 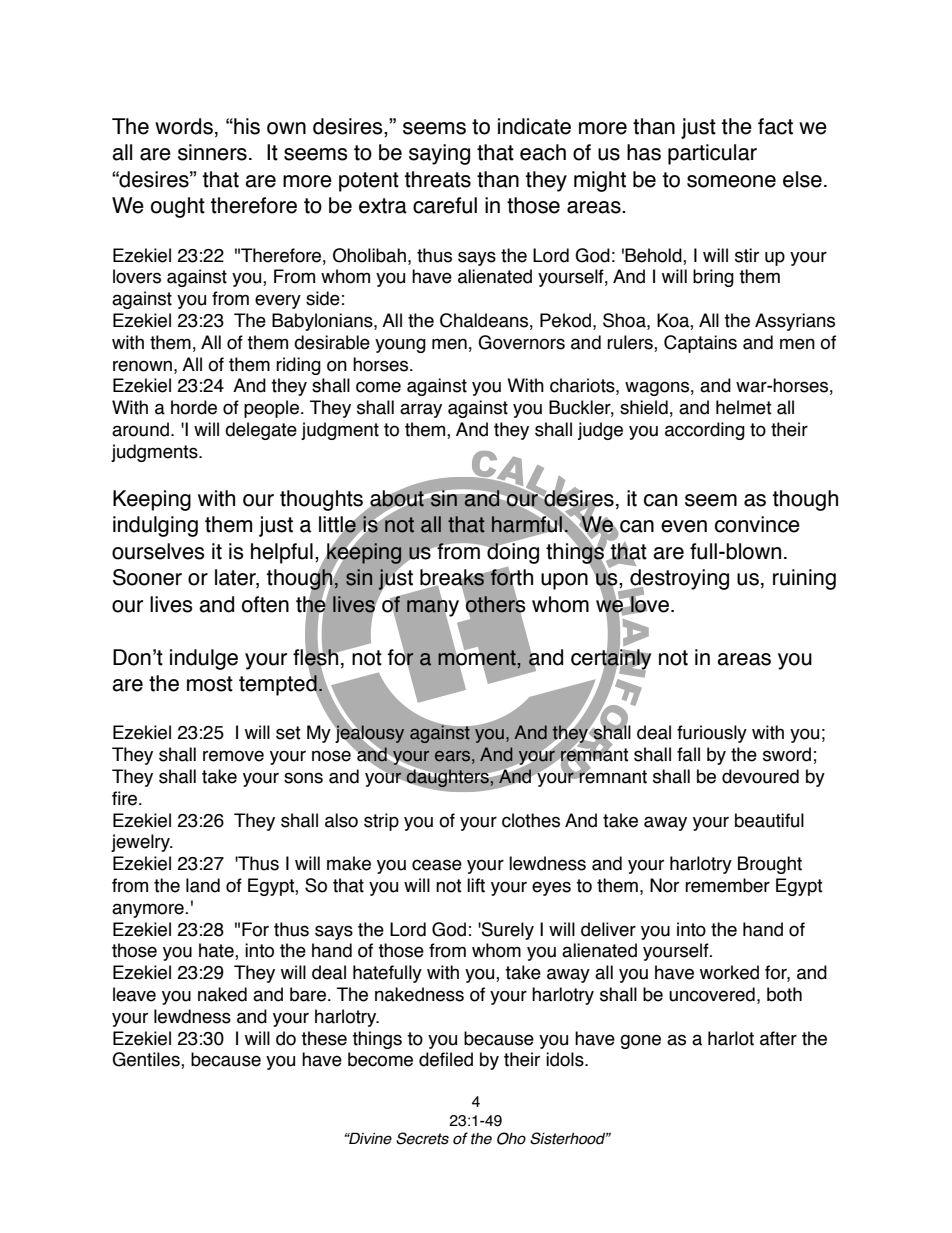 I want to click on saying, so click(x=439, y=154).
